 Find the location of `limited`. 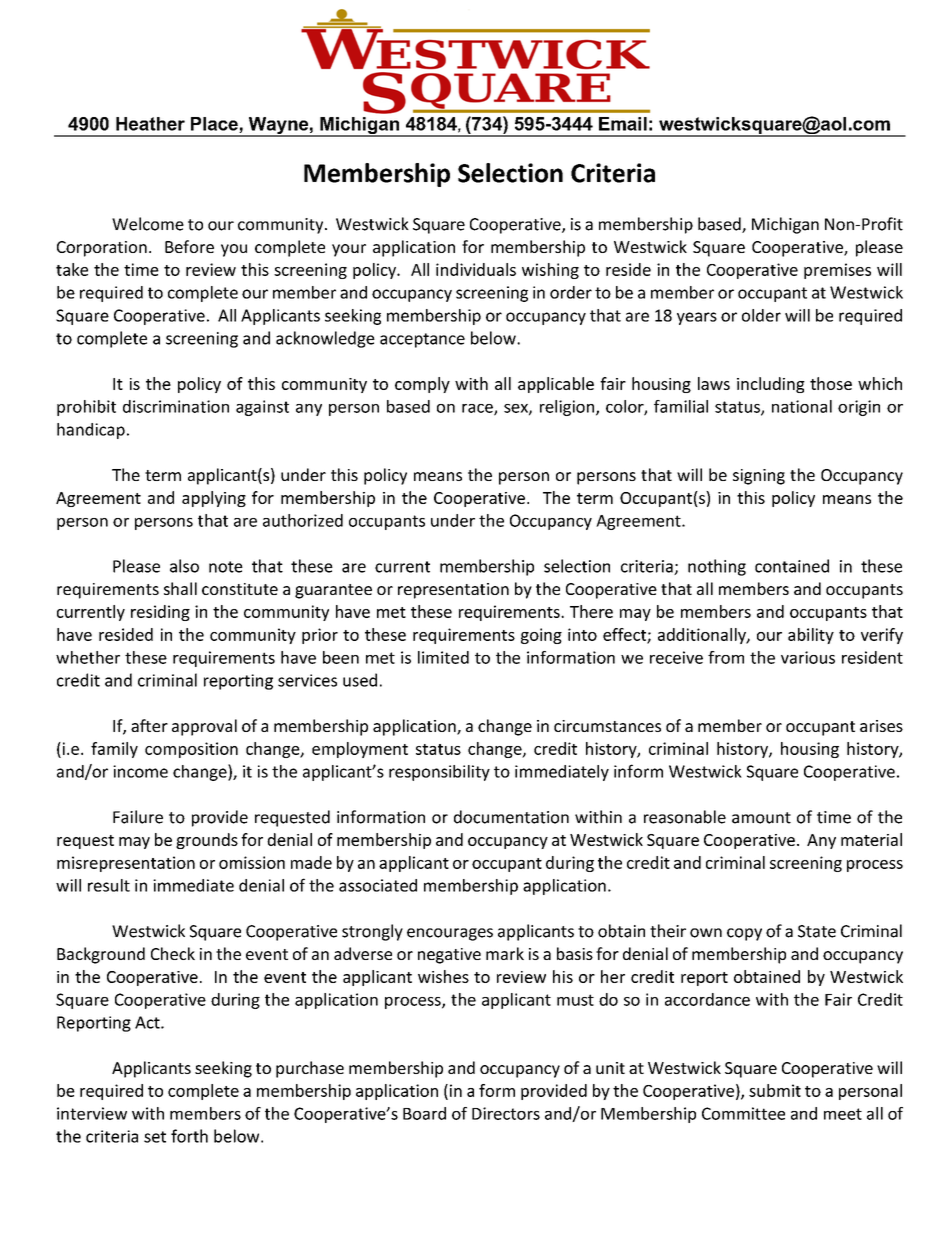

limited is located at coordinates (443, 657).
